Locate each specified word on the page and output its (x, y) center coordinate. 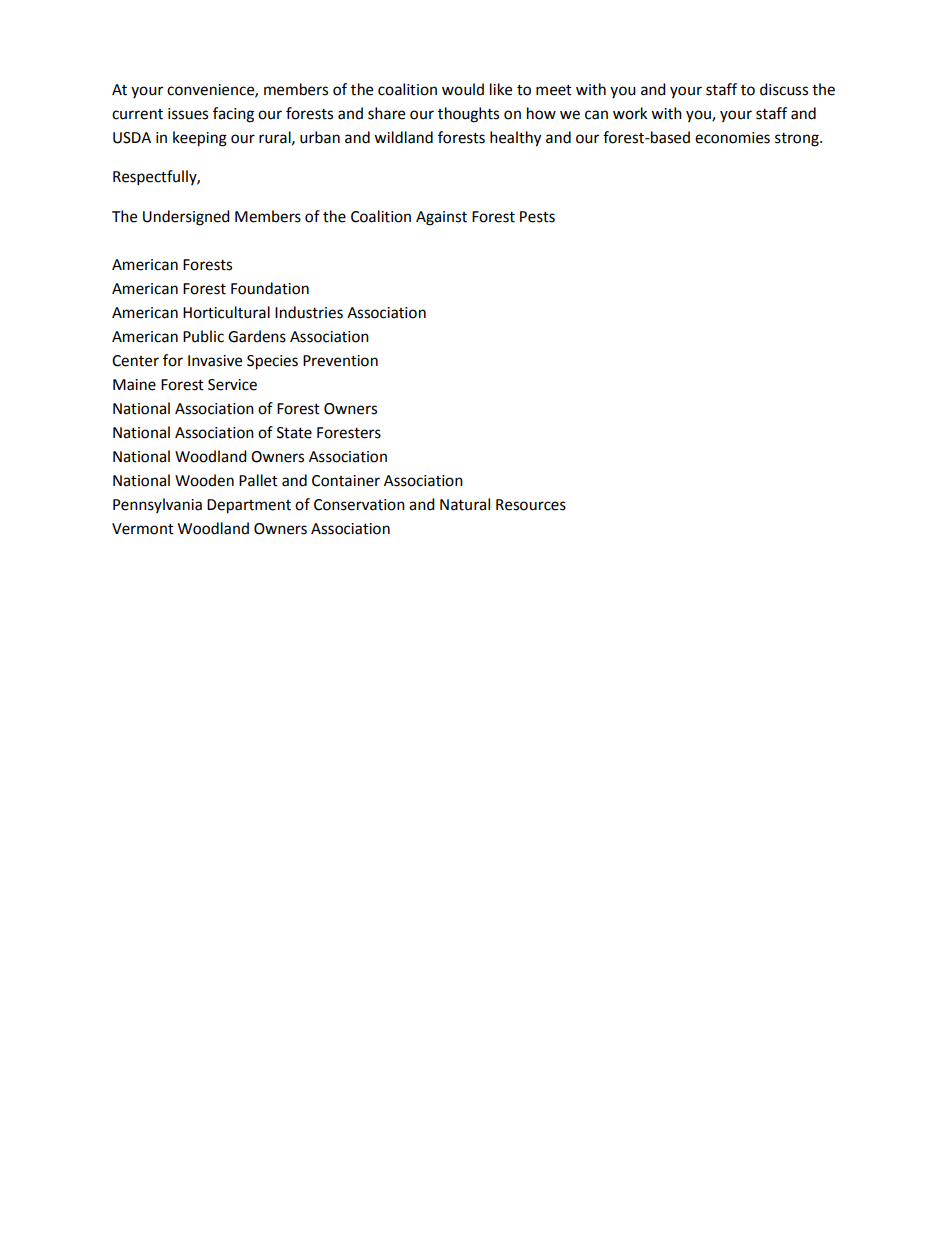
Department (249, 506)
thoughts (468, 115)
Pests (537, 217)
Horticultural (226, 312)
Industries (309, 312)
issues (188, 114)
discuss (784, 89)
